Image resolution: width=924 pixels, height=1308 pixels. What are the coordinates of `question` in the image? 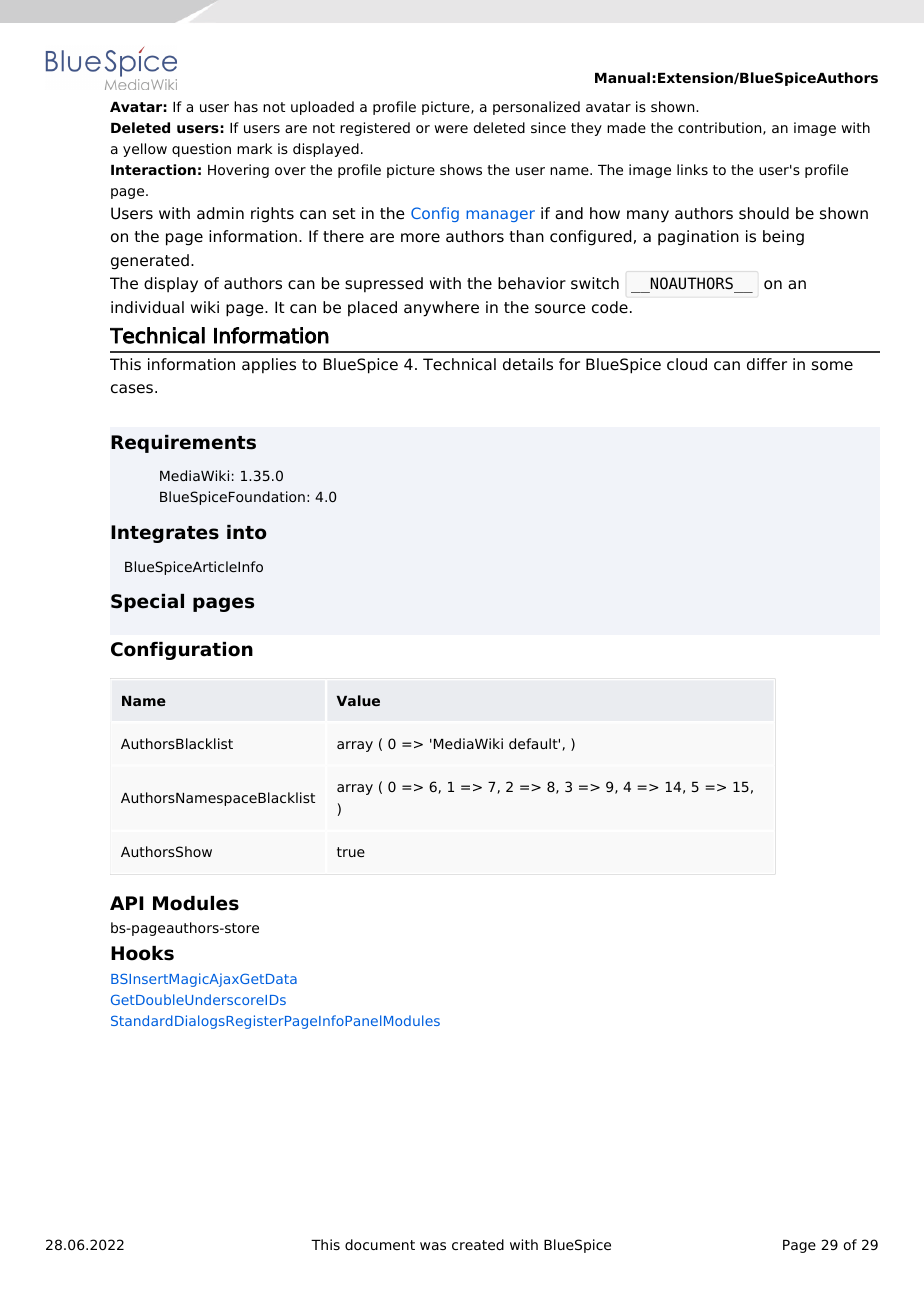 It's located at (201, 150).
